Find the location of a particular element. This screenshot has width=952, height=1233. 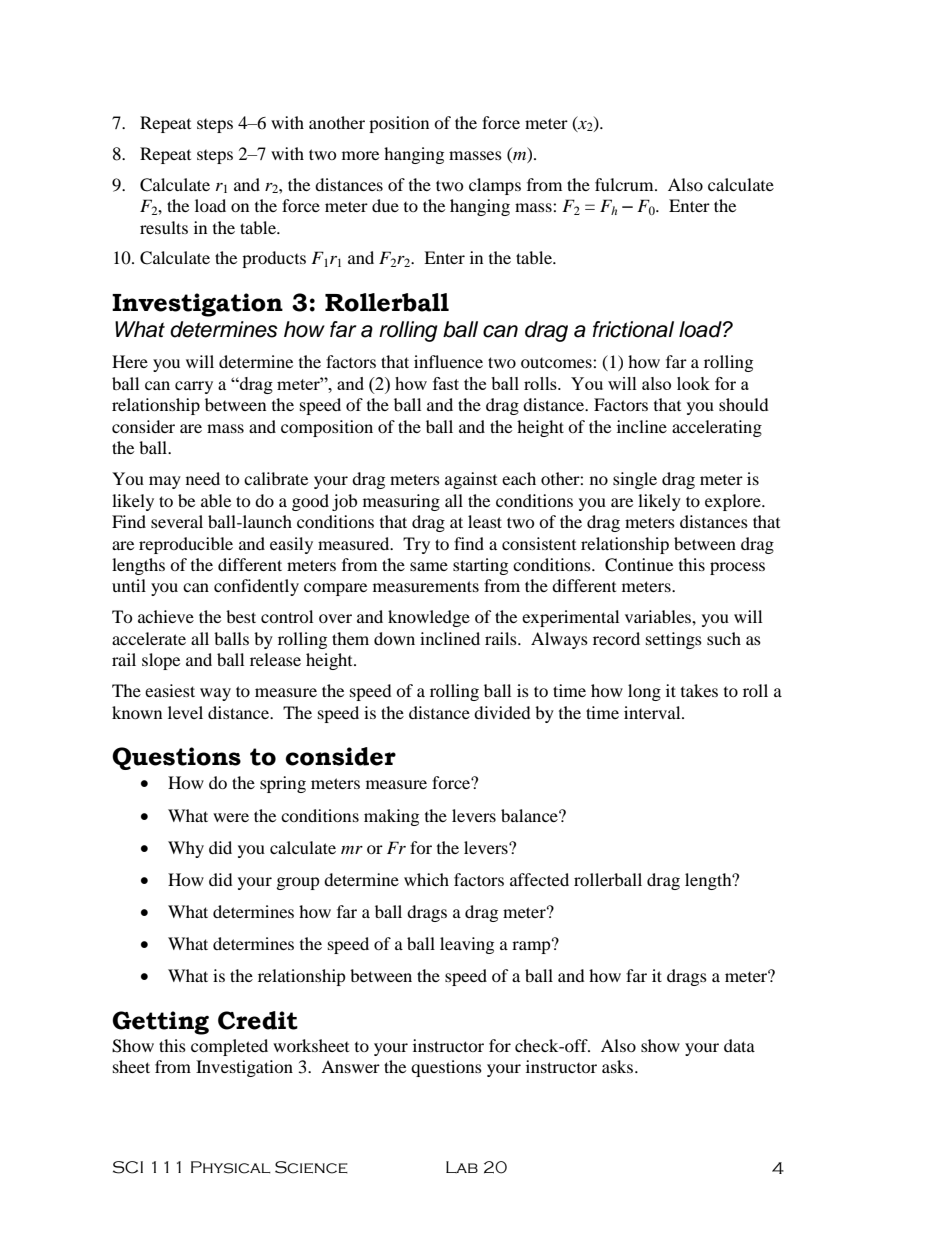

results is located at coordinates (164, 227).
